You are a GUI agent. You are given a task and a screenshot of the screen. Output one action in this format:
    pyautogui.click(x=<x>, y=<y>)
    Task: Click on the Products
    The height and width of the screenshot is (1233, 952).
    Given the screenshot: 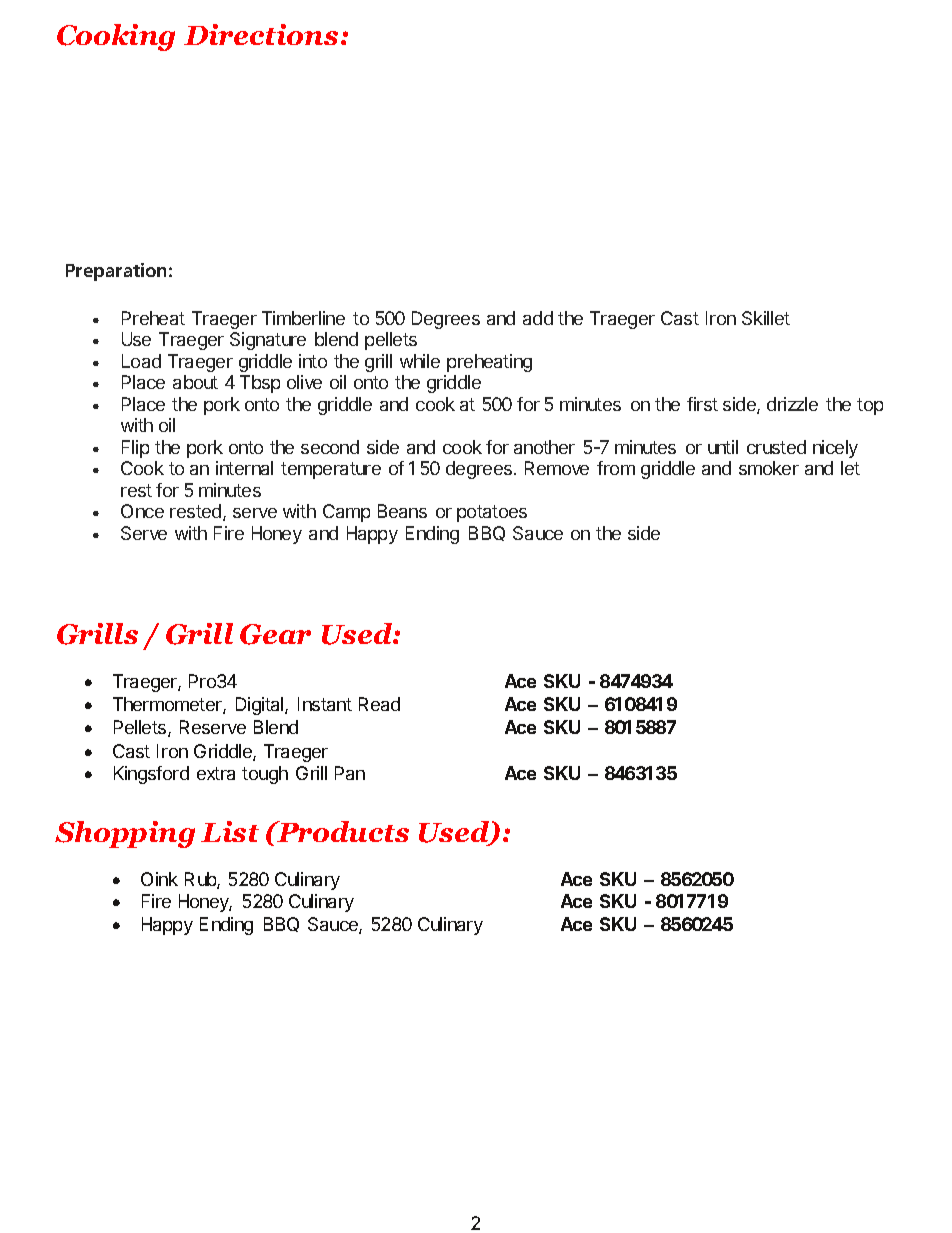 What is the action you would take?
    pyautogui.click(x=342, y=831)
